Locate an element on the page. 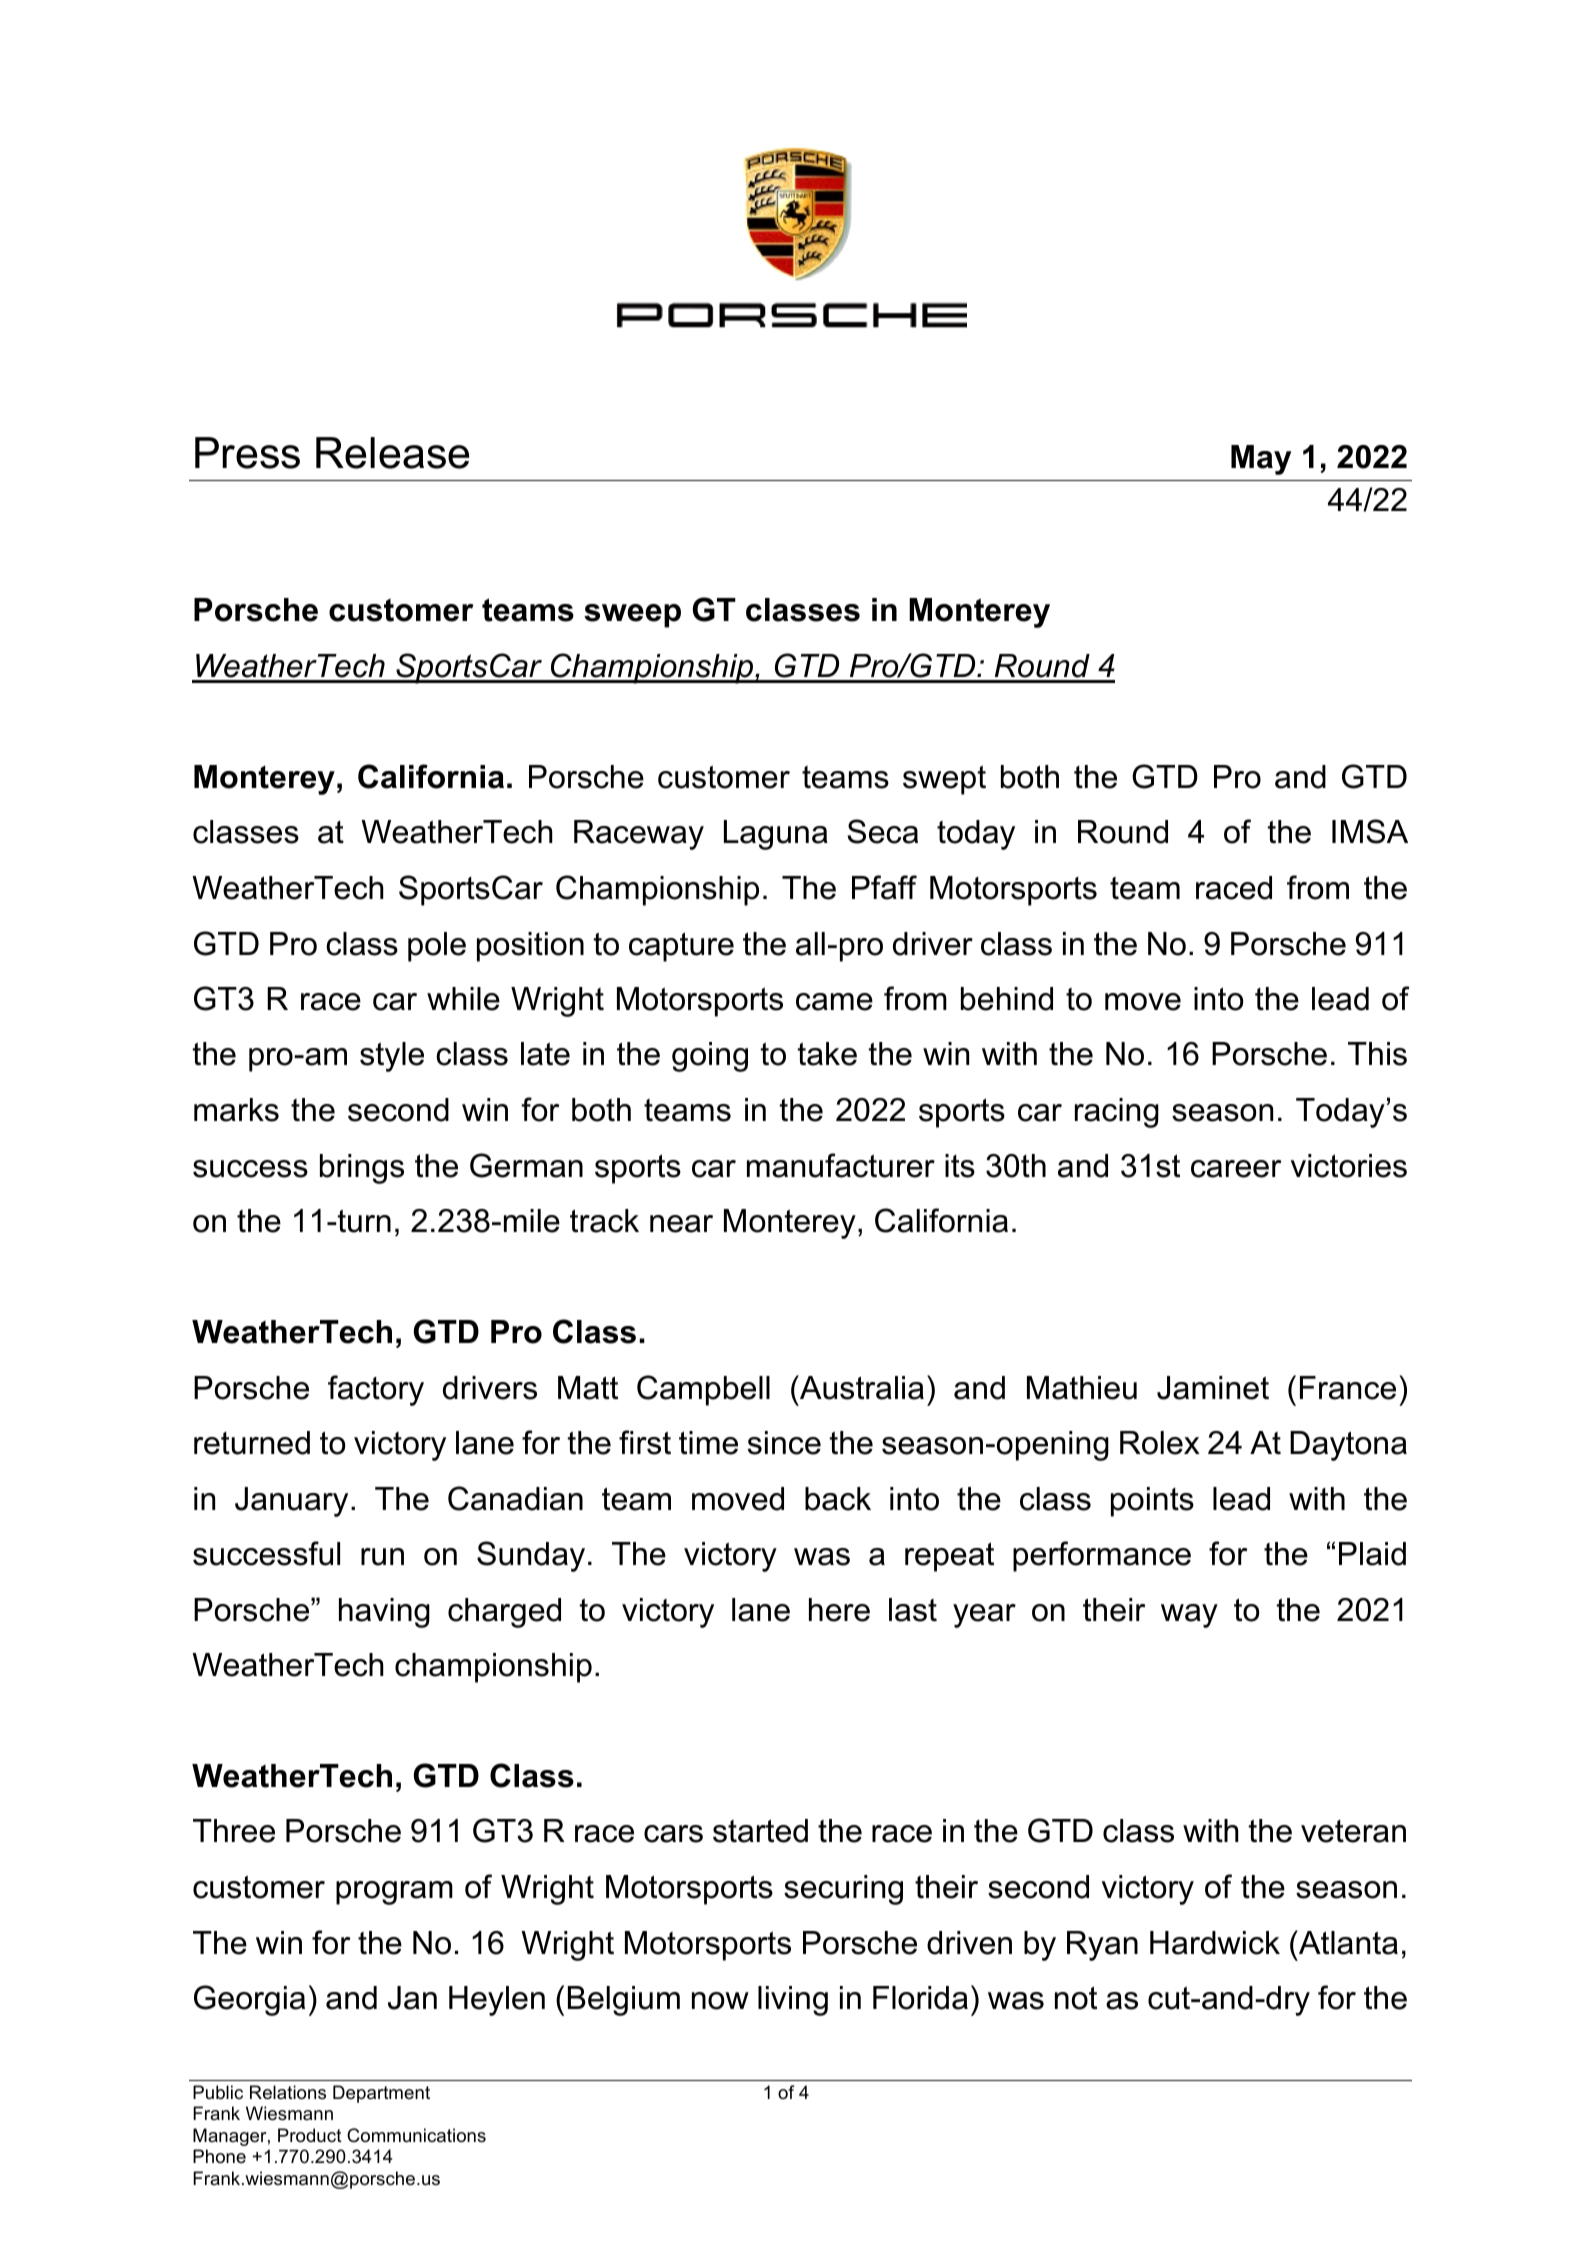 The height and width of the image is (2258, 1596). living is located at coordinates (793, 2001).
